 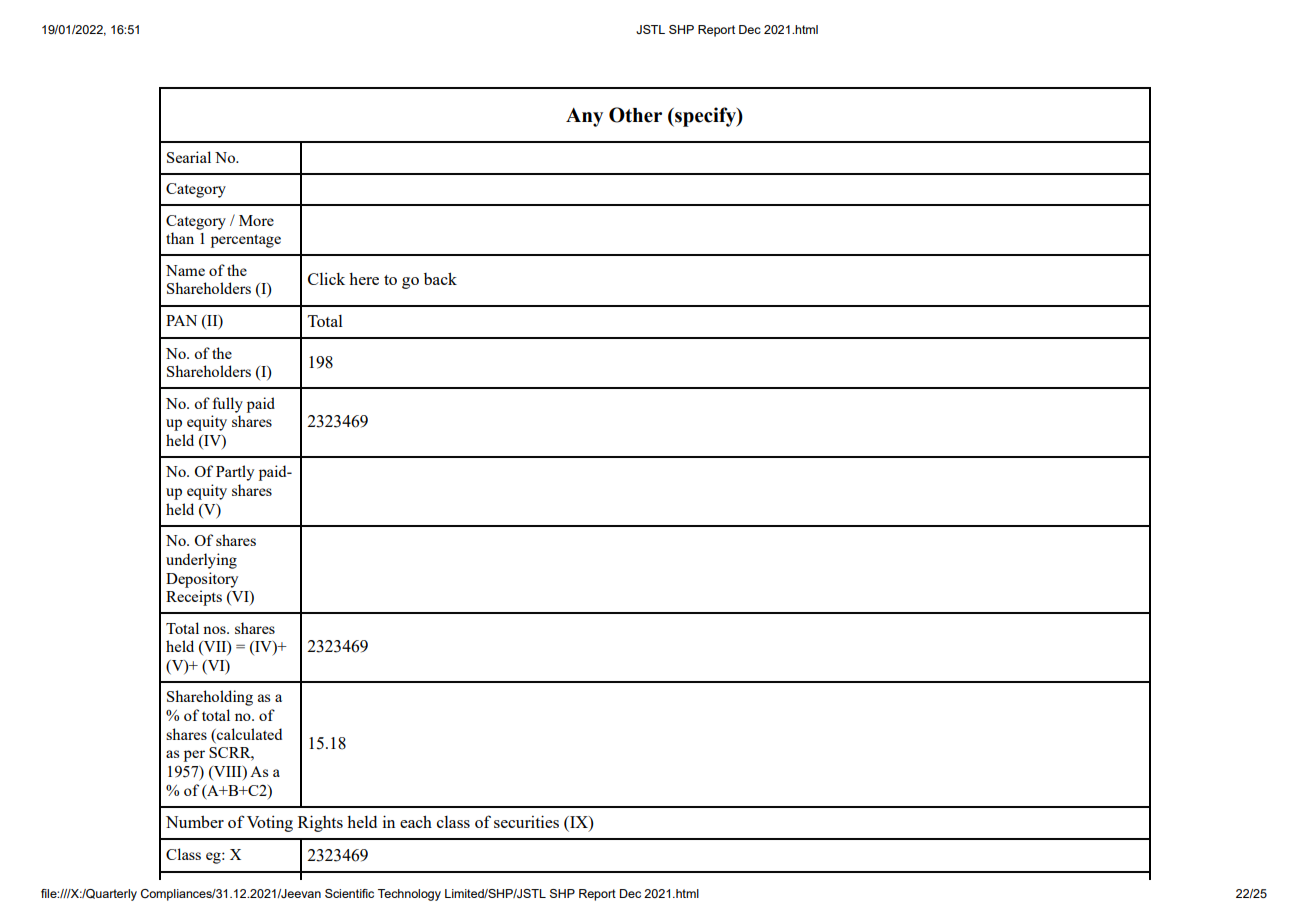 I want to click on More, so click(x=256, y=220).
